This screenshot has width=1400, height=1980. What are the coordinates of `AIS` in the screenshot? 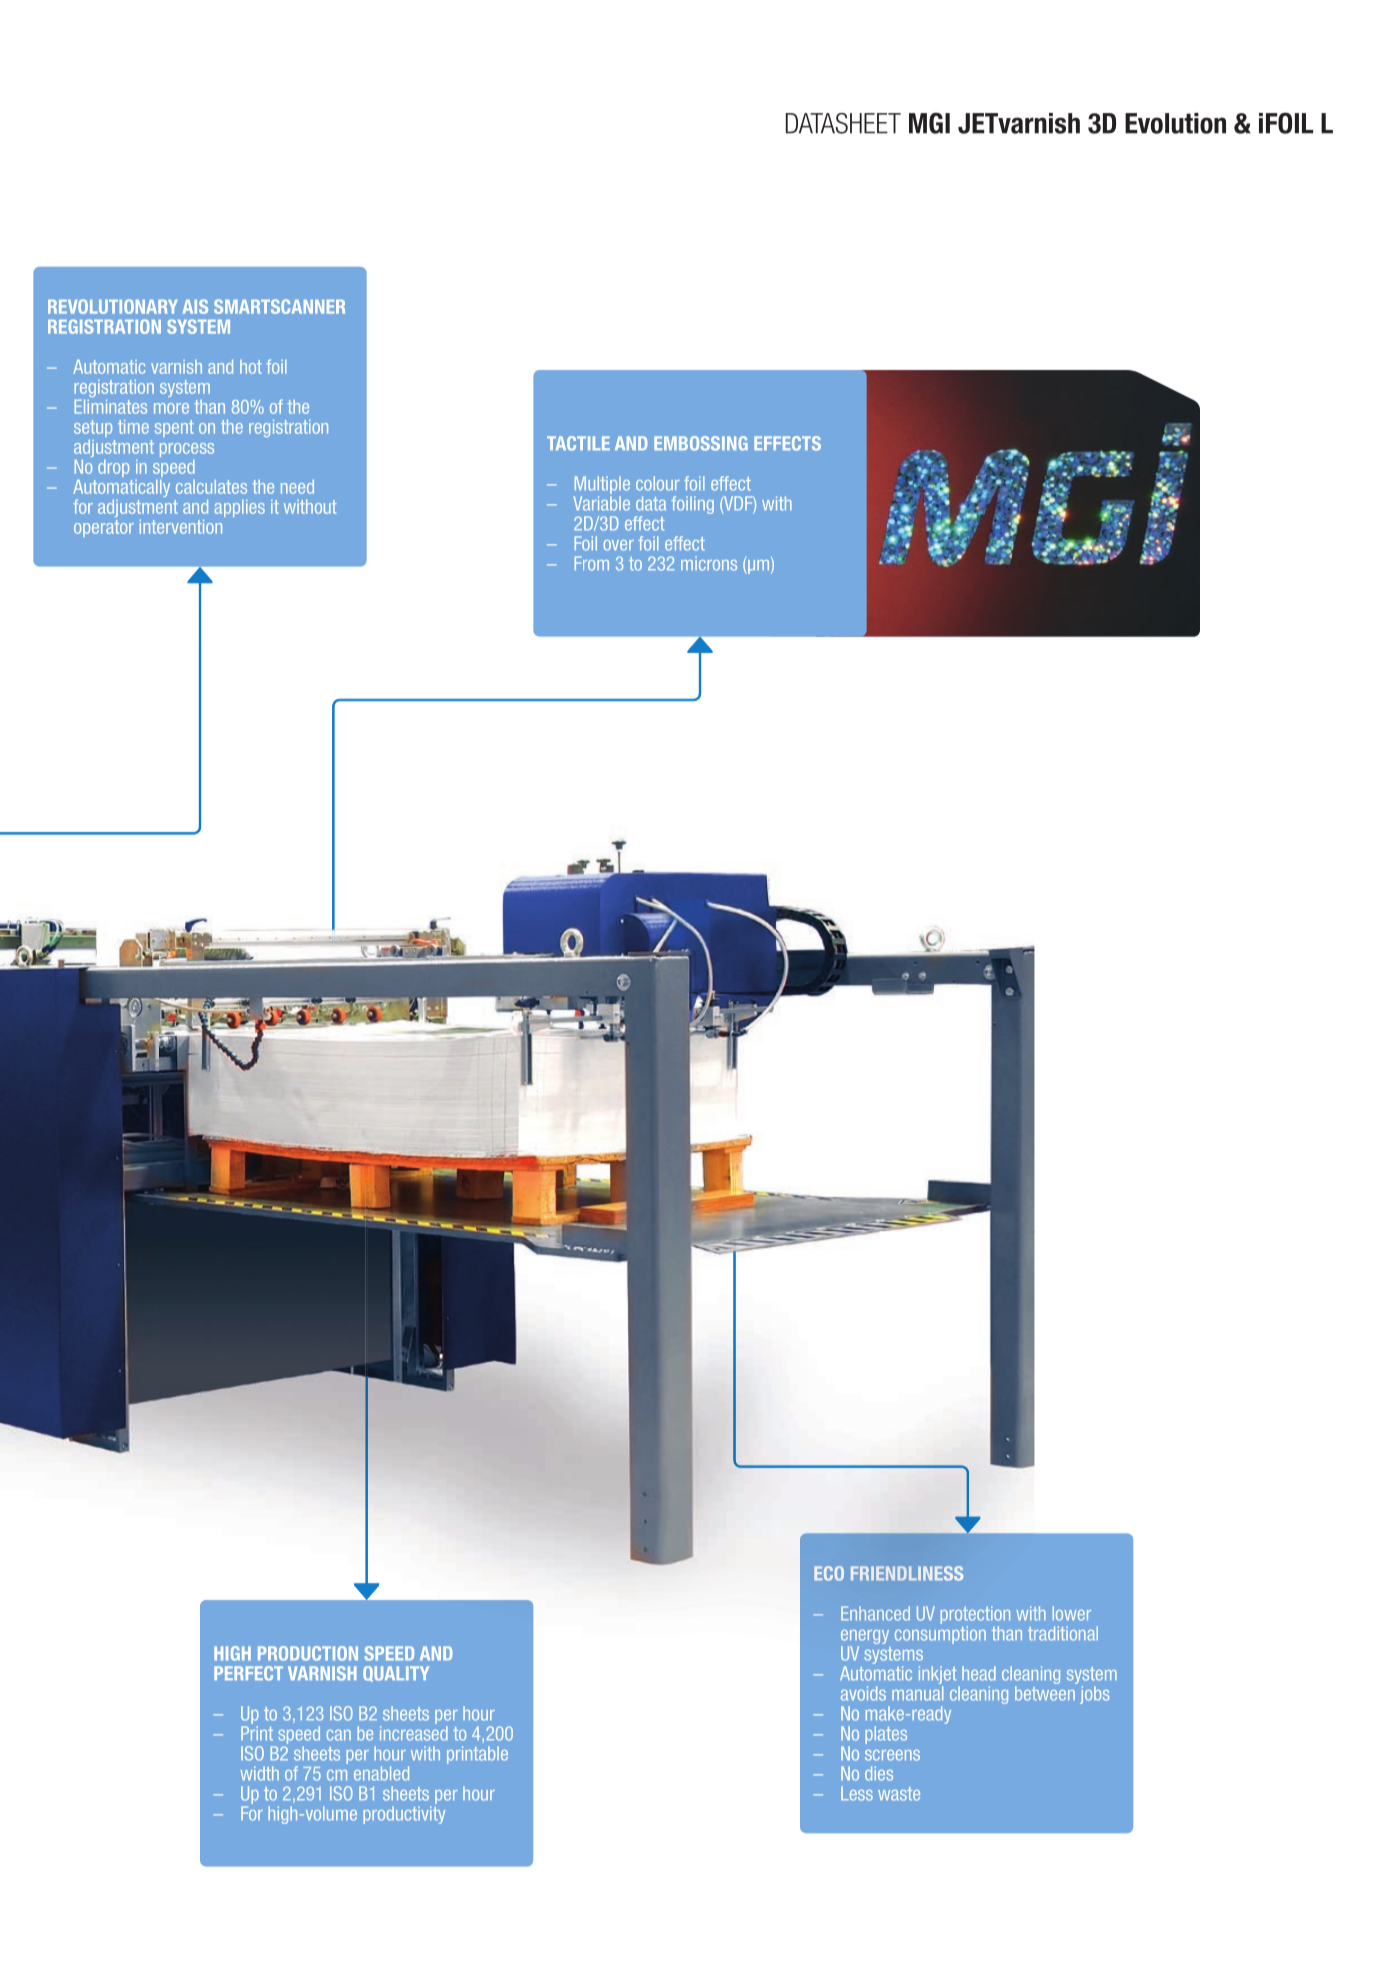 It's located at (195, 306).
